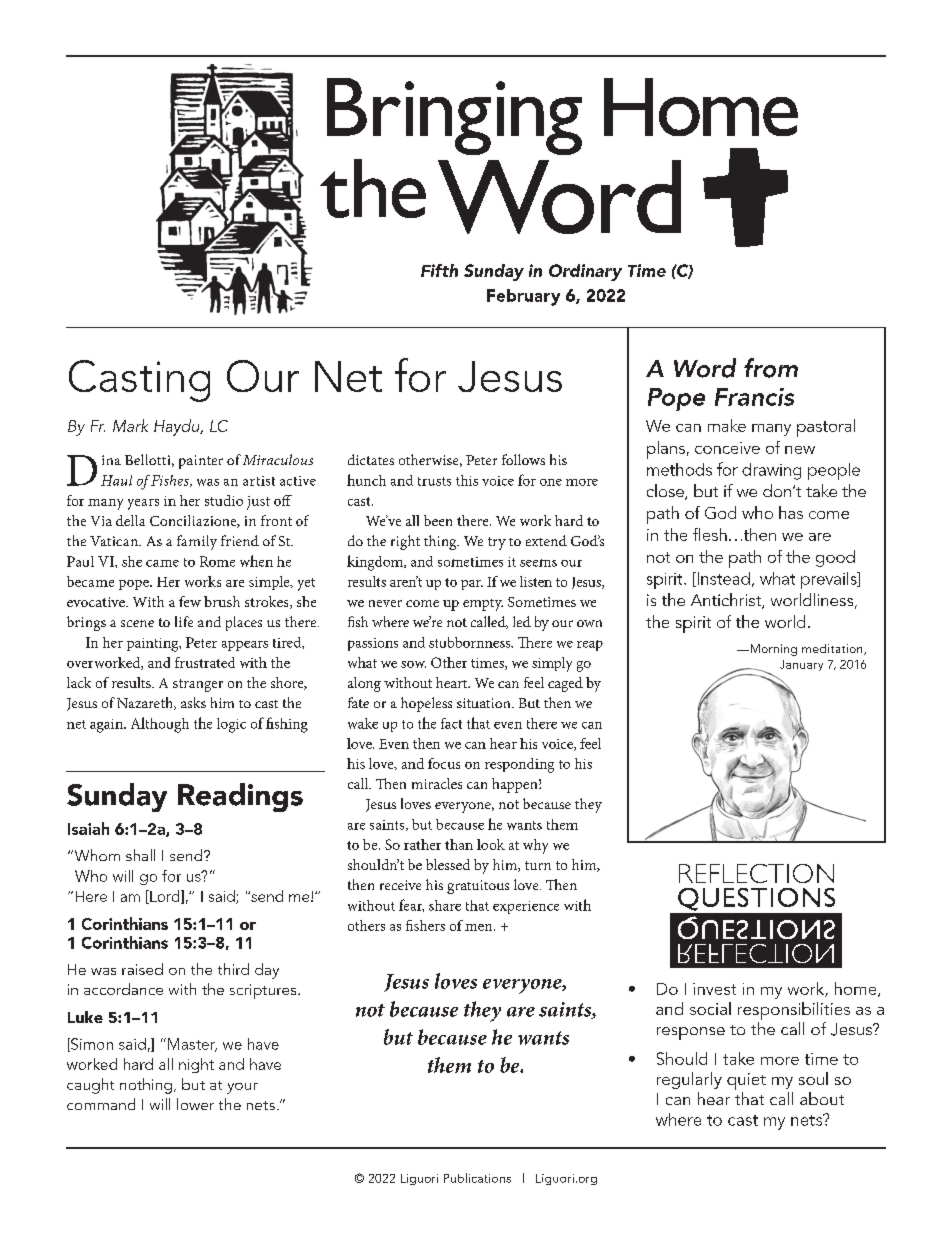 The width and height of the screenshot is (952, 1233). I want to click on January, so click(801, 665).
